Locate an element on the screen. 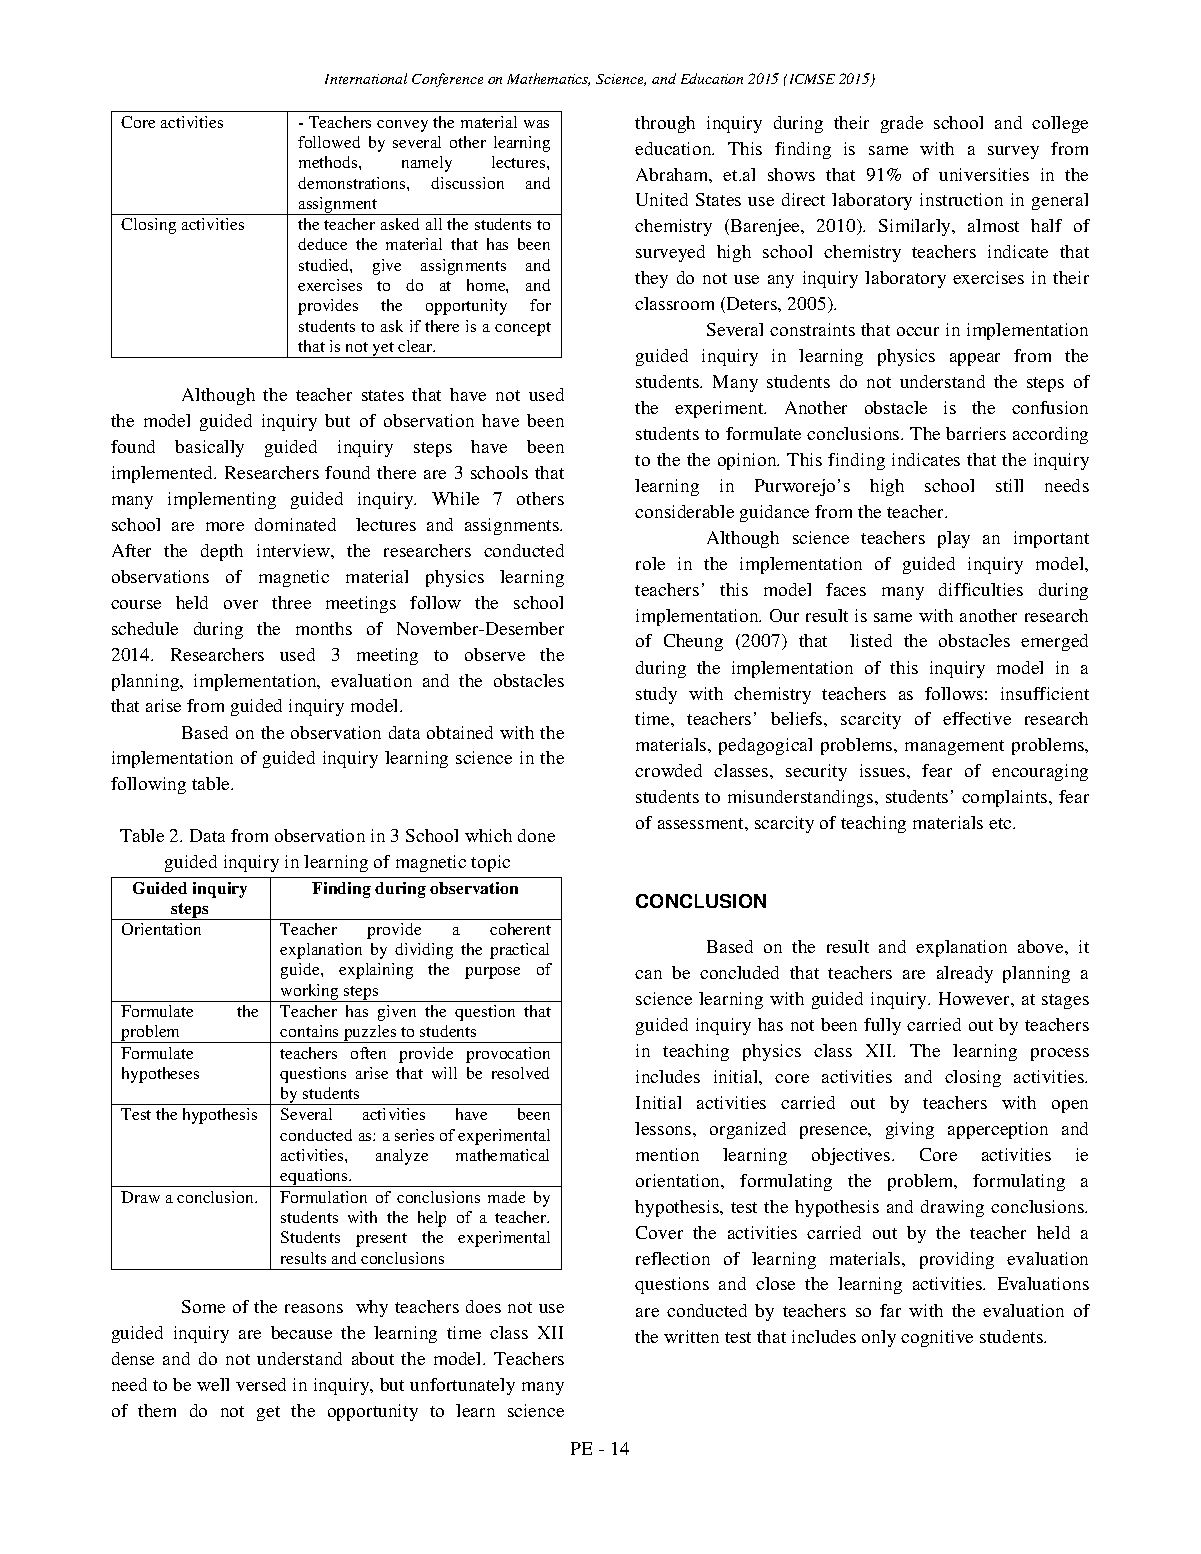  versed is located at coordinates (261, 1384).
